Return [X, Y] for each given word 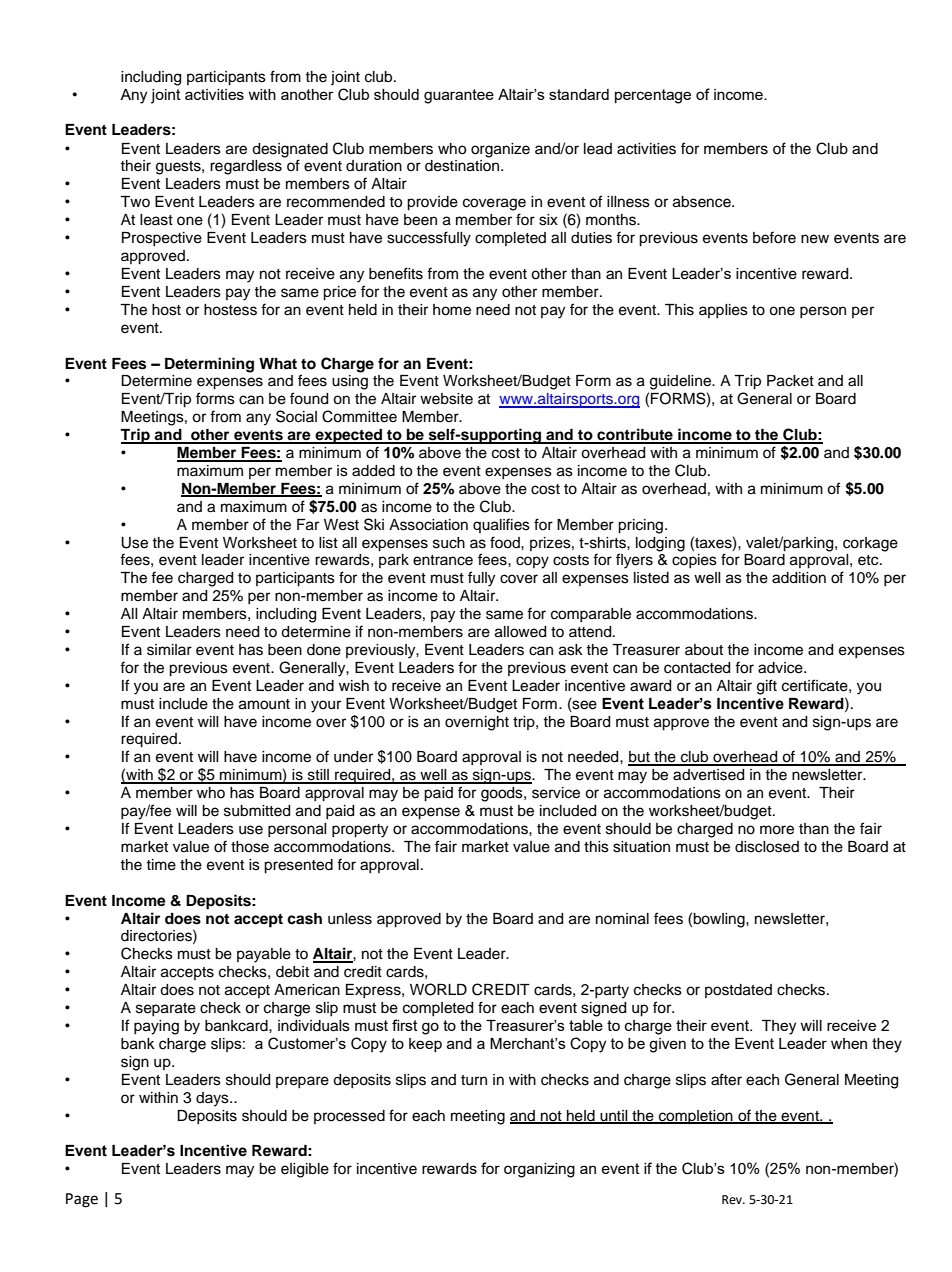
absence [703, 202]
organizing [539, 1170]
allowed [520, 632]
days [213, 1099]
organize [500, 150]
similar [169, 650]
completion [696, 1117]
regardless [246, 167]
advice [781, 668]
